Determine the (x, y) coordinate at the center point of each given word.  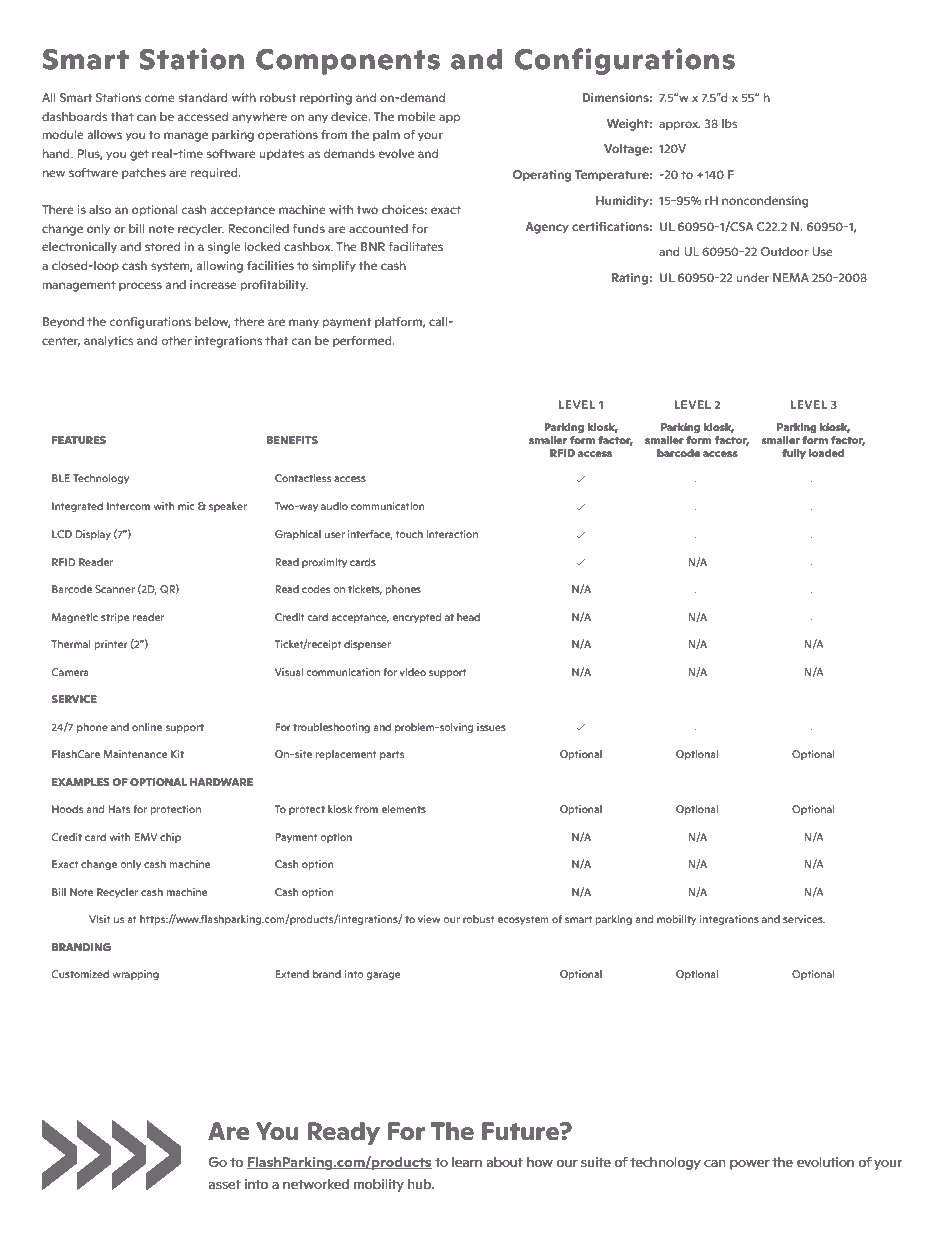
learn (467, 1162)
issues (491, 727)
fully (794, 454)
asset (225, 1184)
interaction (452, 534)
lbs (729, 123)
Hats (119, 809)
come (160, 98)
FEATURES (79, 440)
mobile (417, 116)
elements (403, 809)
